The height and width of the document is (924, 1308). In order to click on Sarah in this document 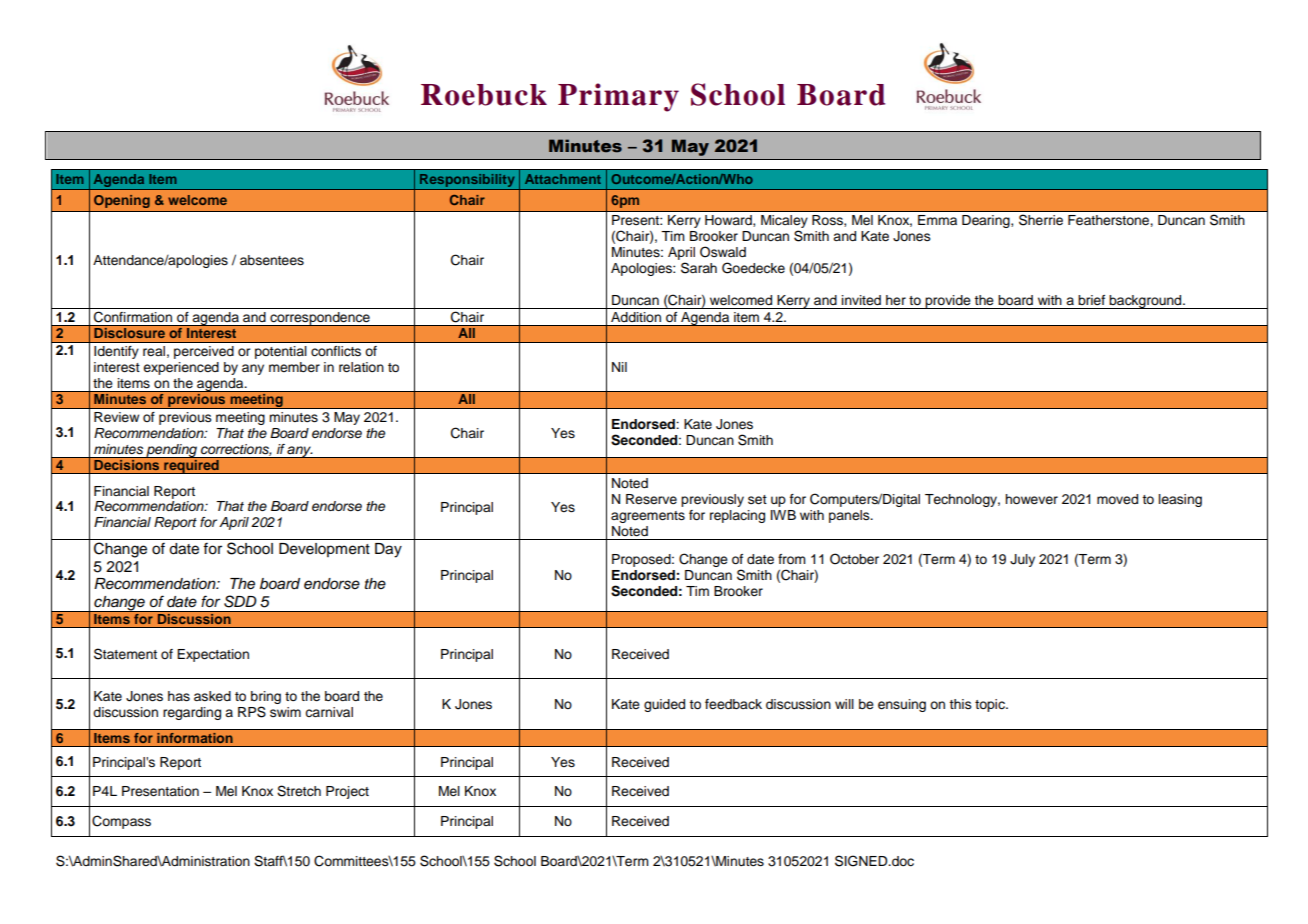, I will do `click(699, 268)`.
